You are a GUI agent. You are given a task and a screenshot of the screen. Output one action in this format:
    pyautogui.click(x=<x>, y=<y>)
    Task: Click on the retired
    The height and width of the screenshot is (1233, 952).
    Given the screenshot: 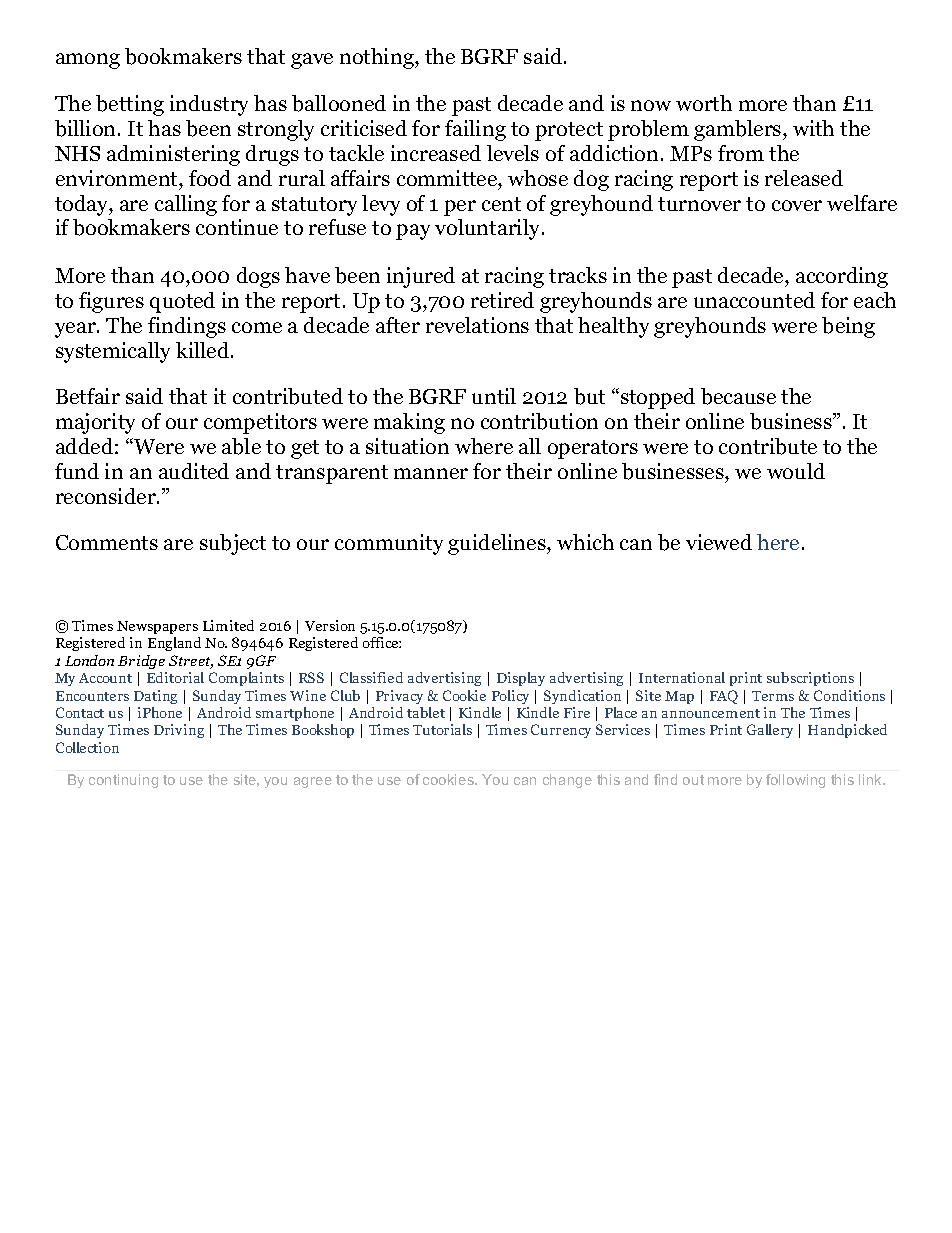 What is the action you would take?
    pyautogui.click(x=502, y=300)
